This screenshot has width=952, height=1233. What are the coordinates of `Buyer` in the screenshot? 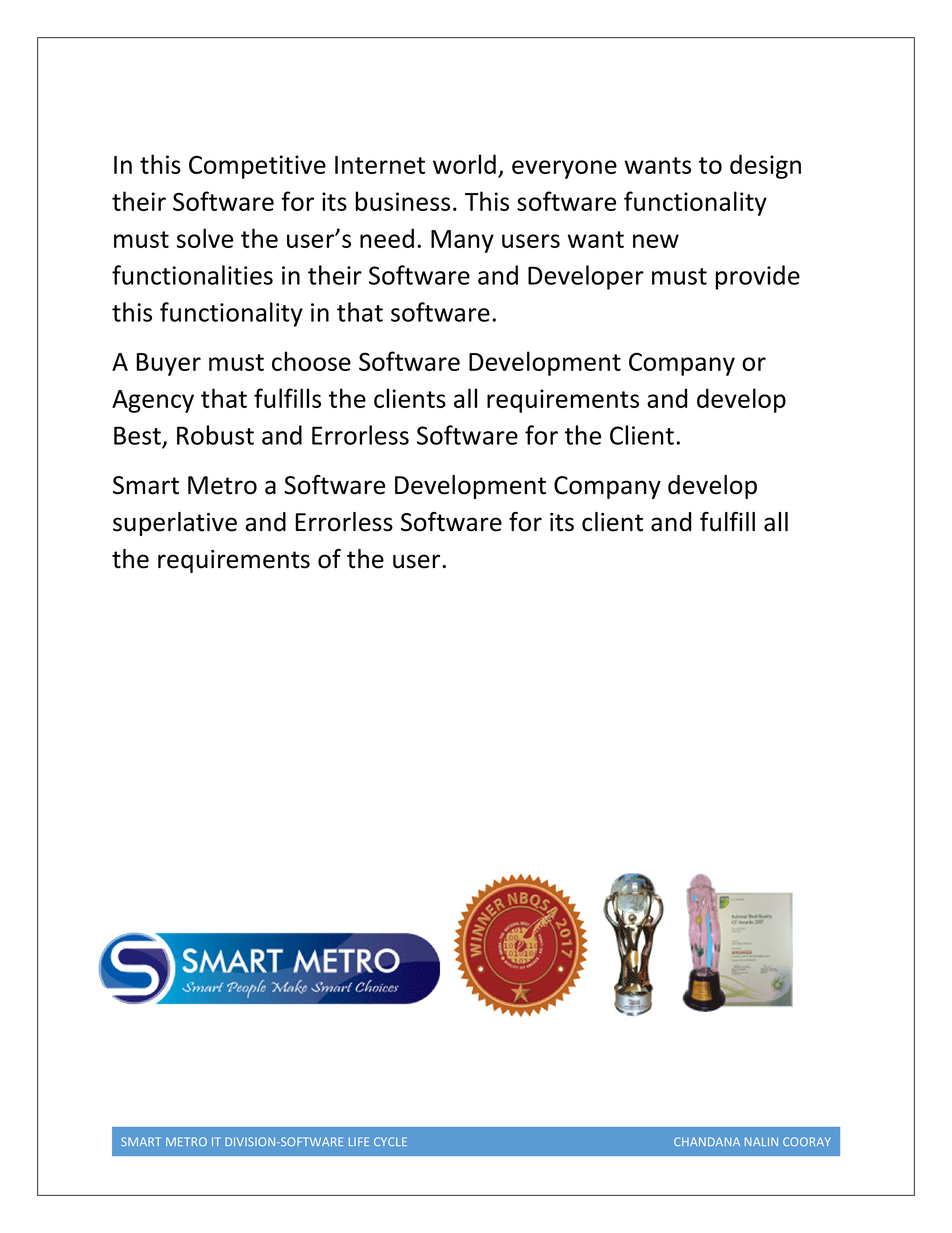 It's located at (168, 364).
